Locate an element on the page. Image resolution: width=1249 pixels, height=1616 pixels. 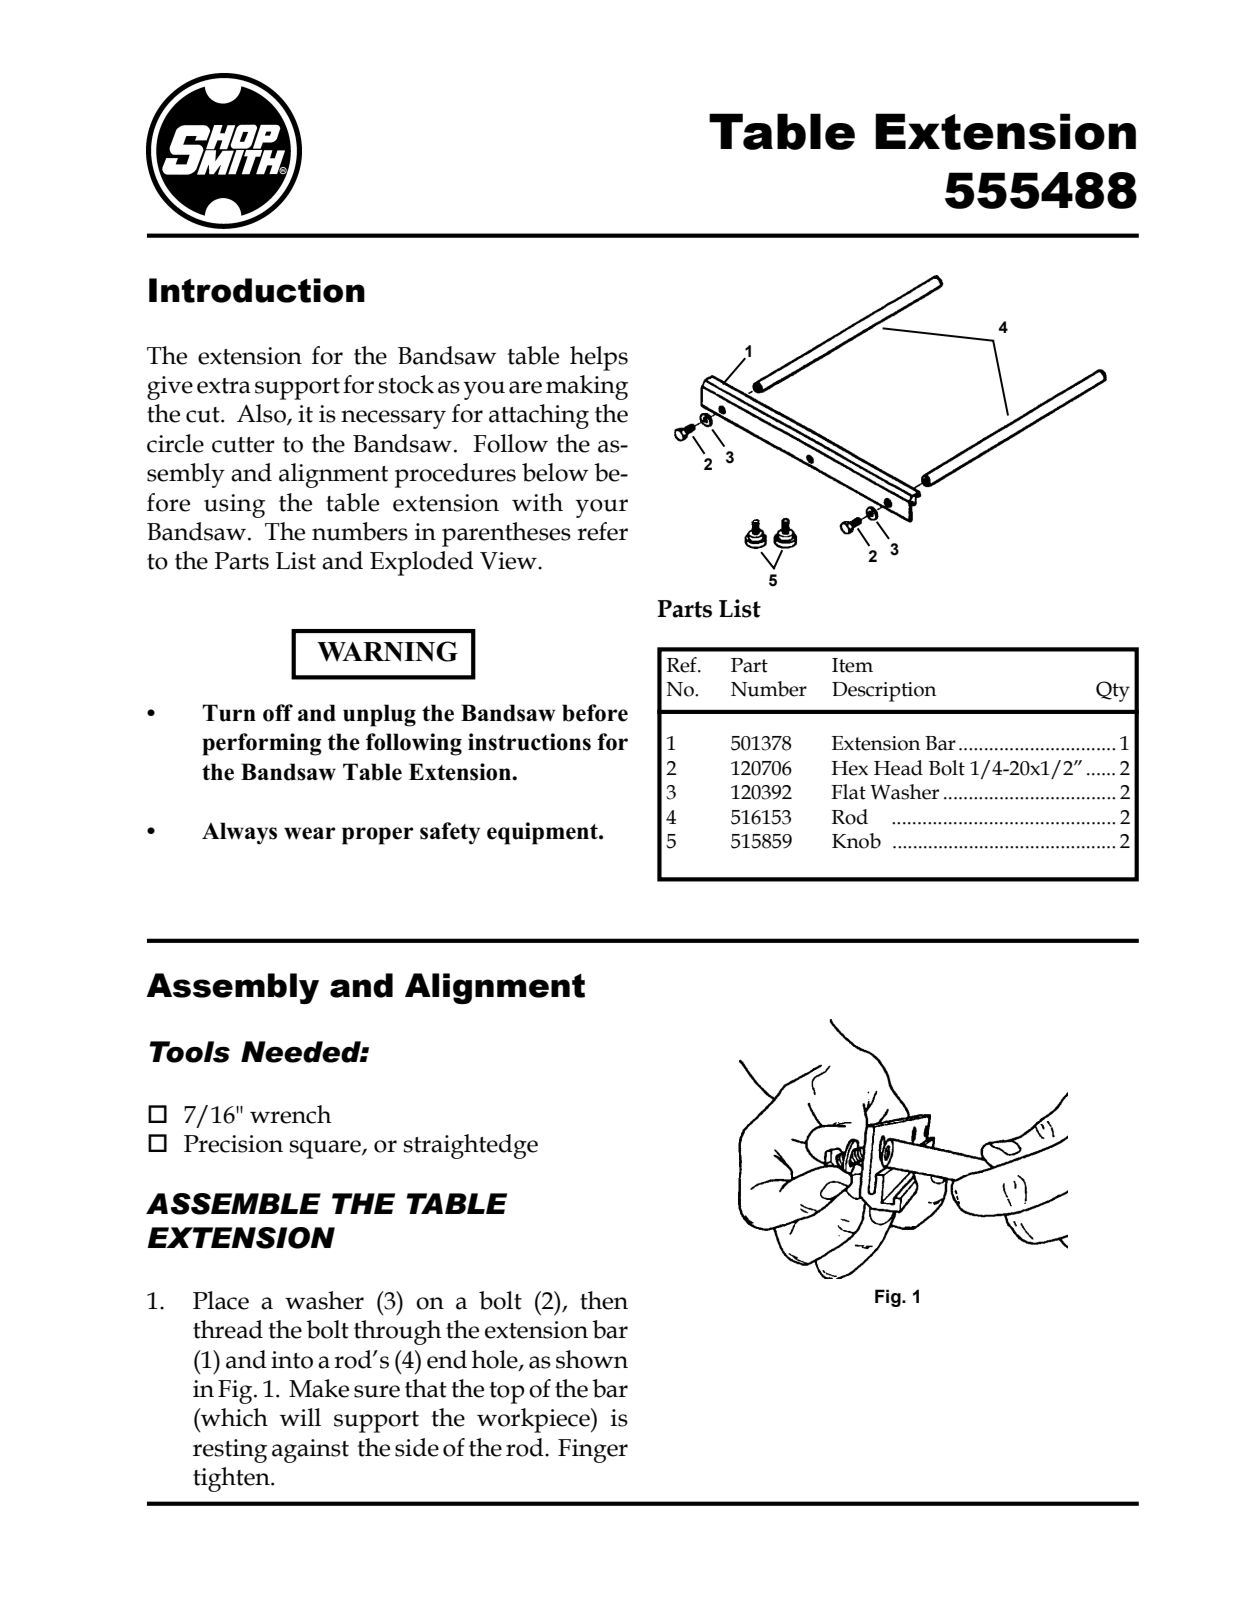
Introduction is located at coordinates (257, 290).
